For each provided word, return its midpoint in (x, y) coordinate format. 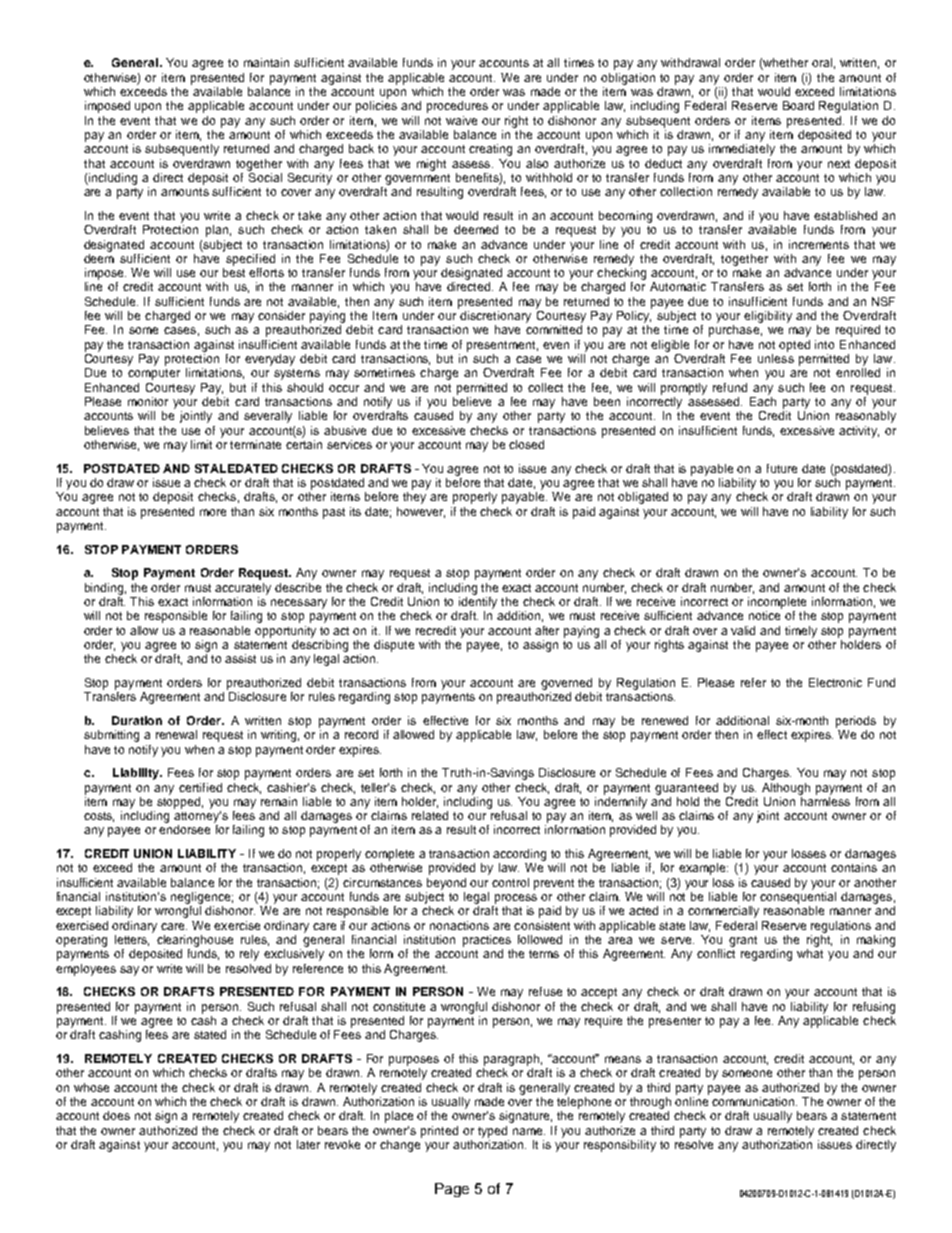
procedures (457, 107)
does (116, 1115)
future (782, 468)
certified (200, 787)
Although (786, 789)
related (430, 815)
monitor (148, 401)
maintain (266, 62)
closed (526, 444)
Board (798, 105)
